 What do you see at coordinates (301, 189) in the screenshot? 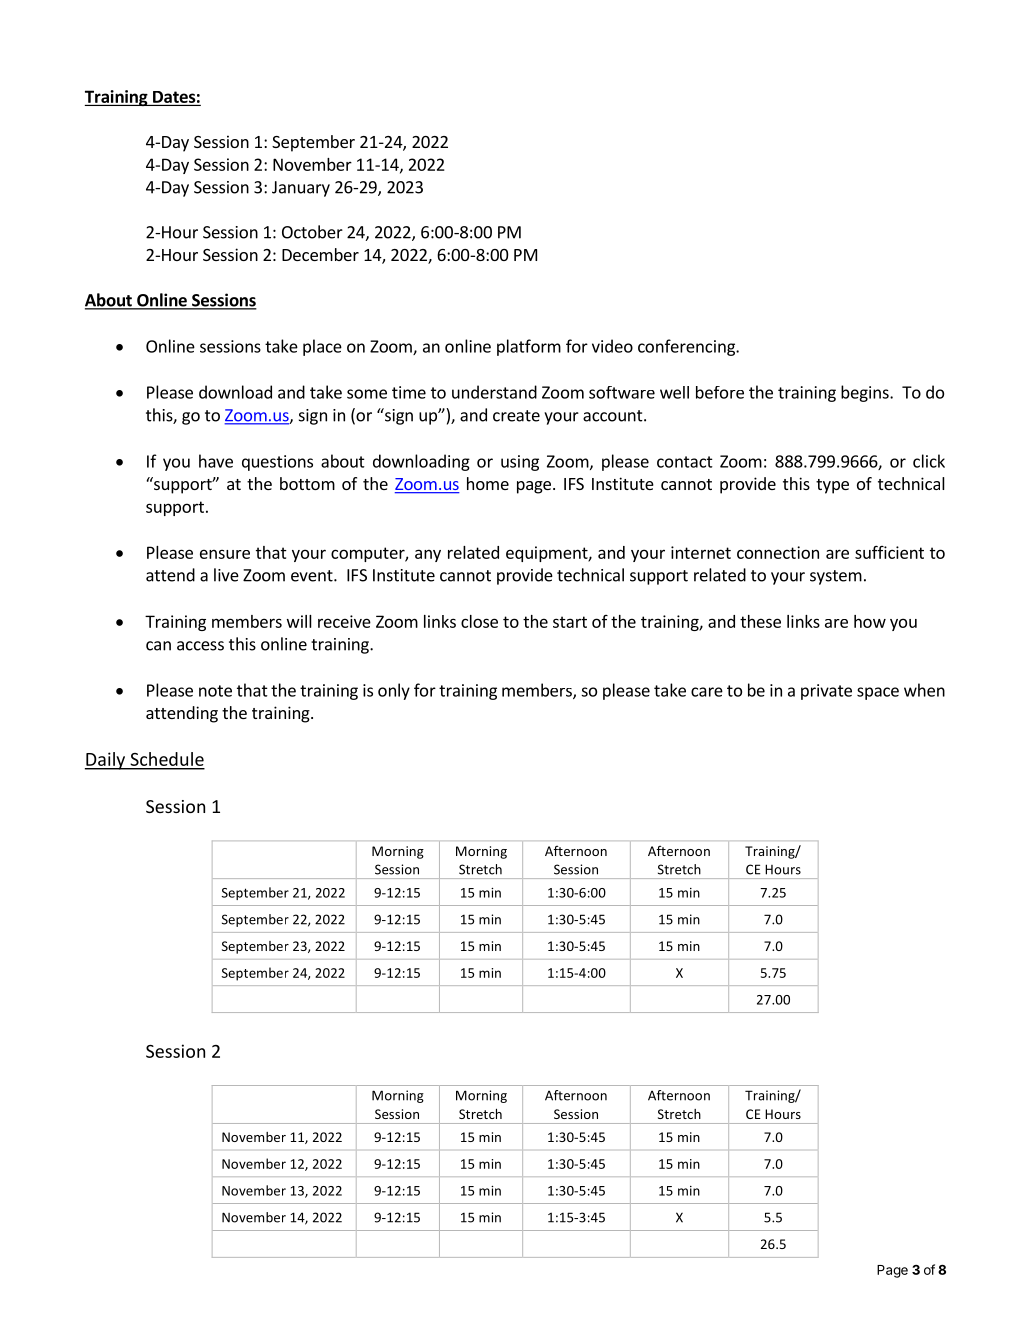
I see `January` at bounding box center [301, 189].
